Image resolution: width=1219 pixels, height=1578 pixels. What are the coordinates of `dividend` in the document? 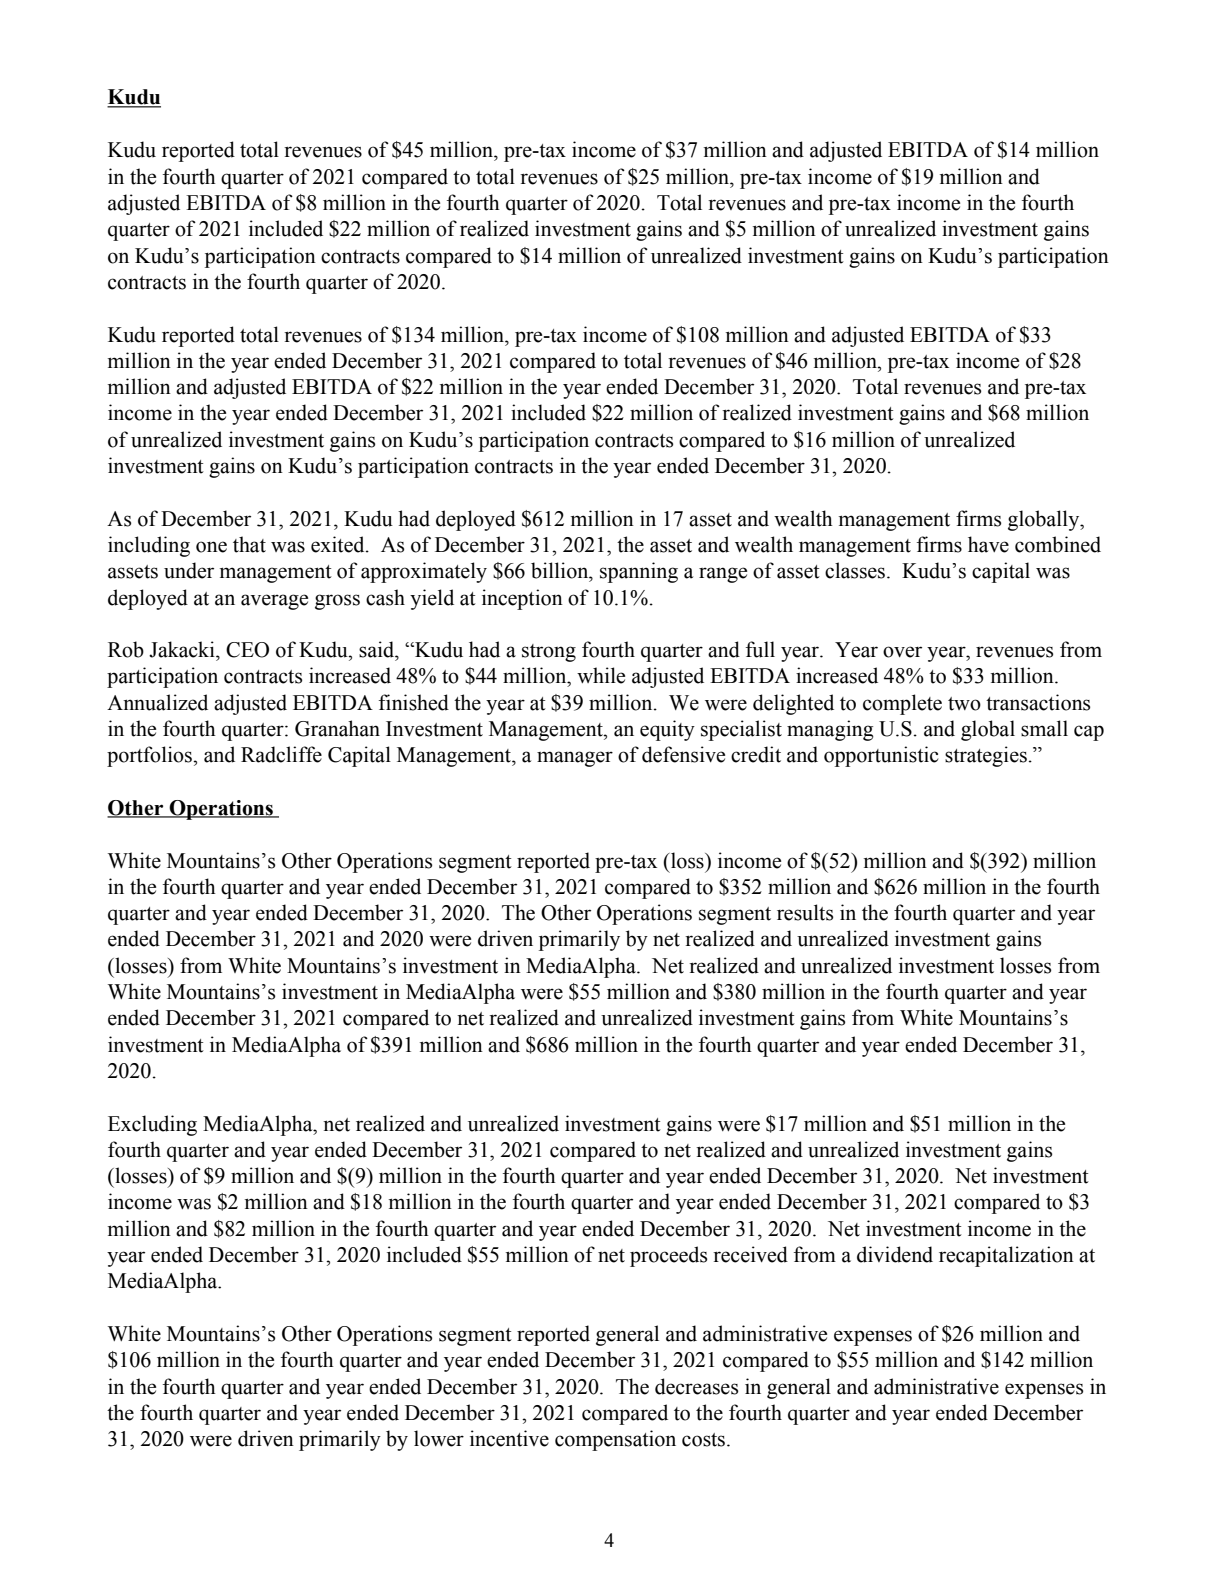 It's located at (895, 1254).
